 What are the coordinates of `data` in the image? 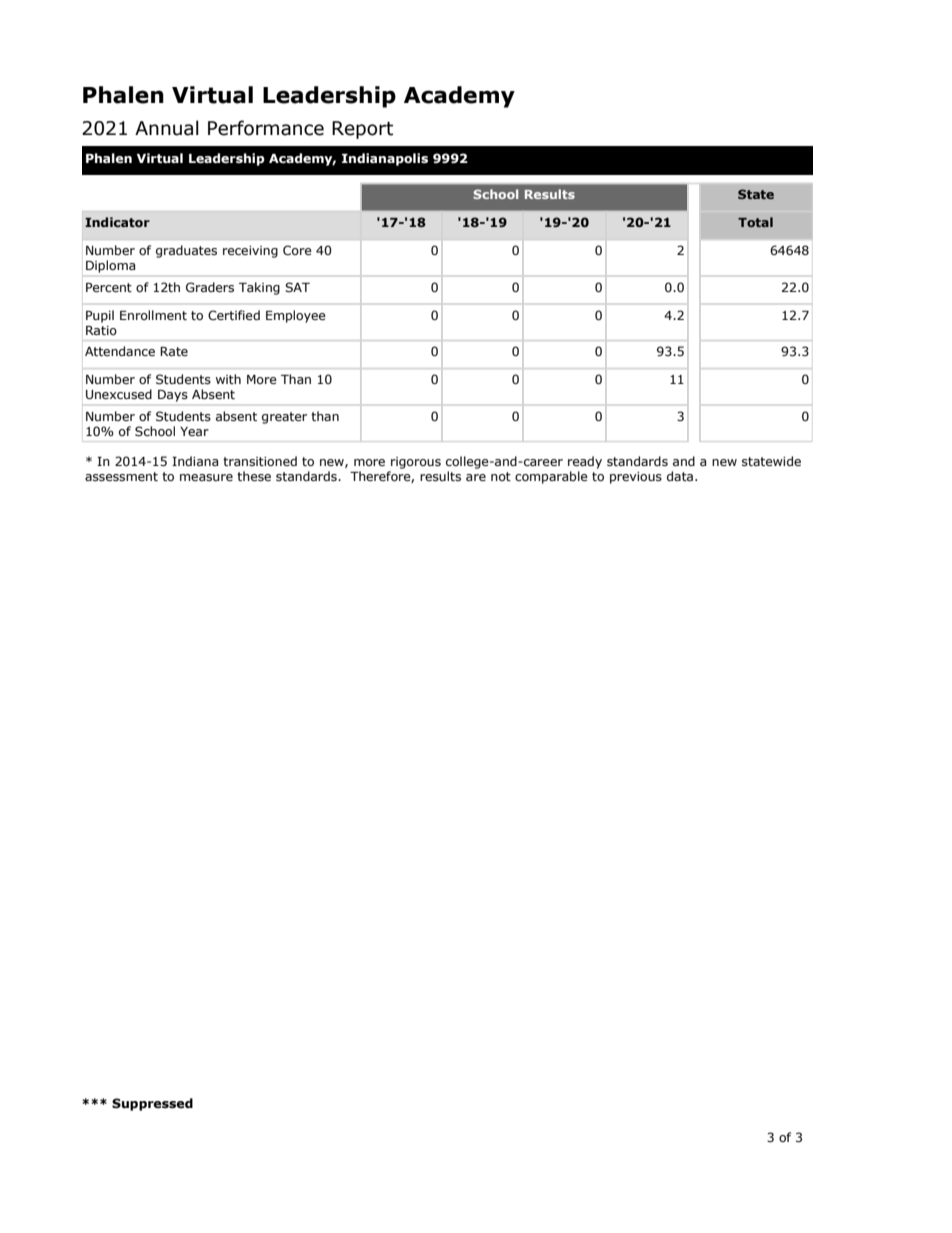 It's located at (680, 476).
